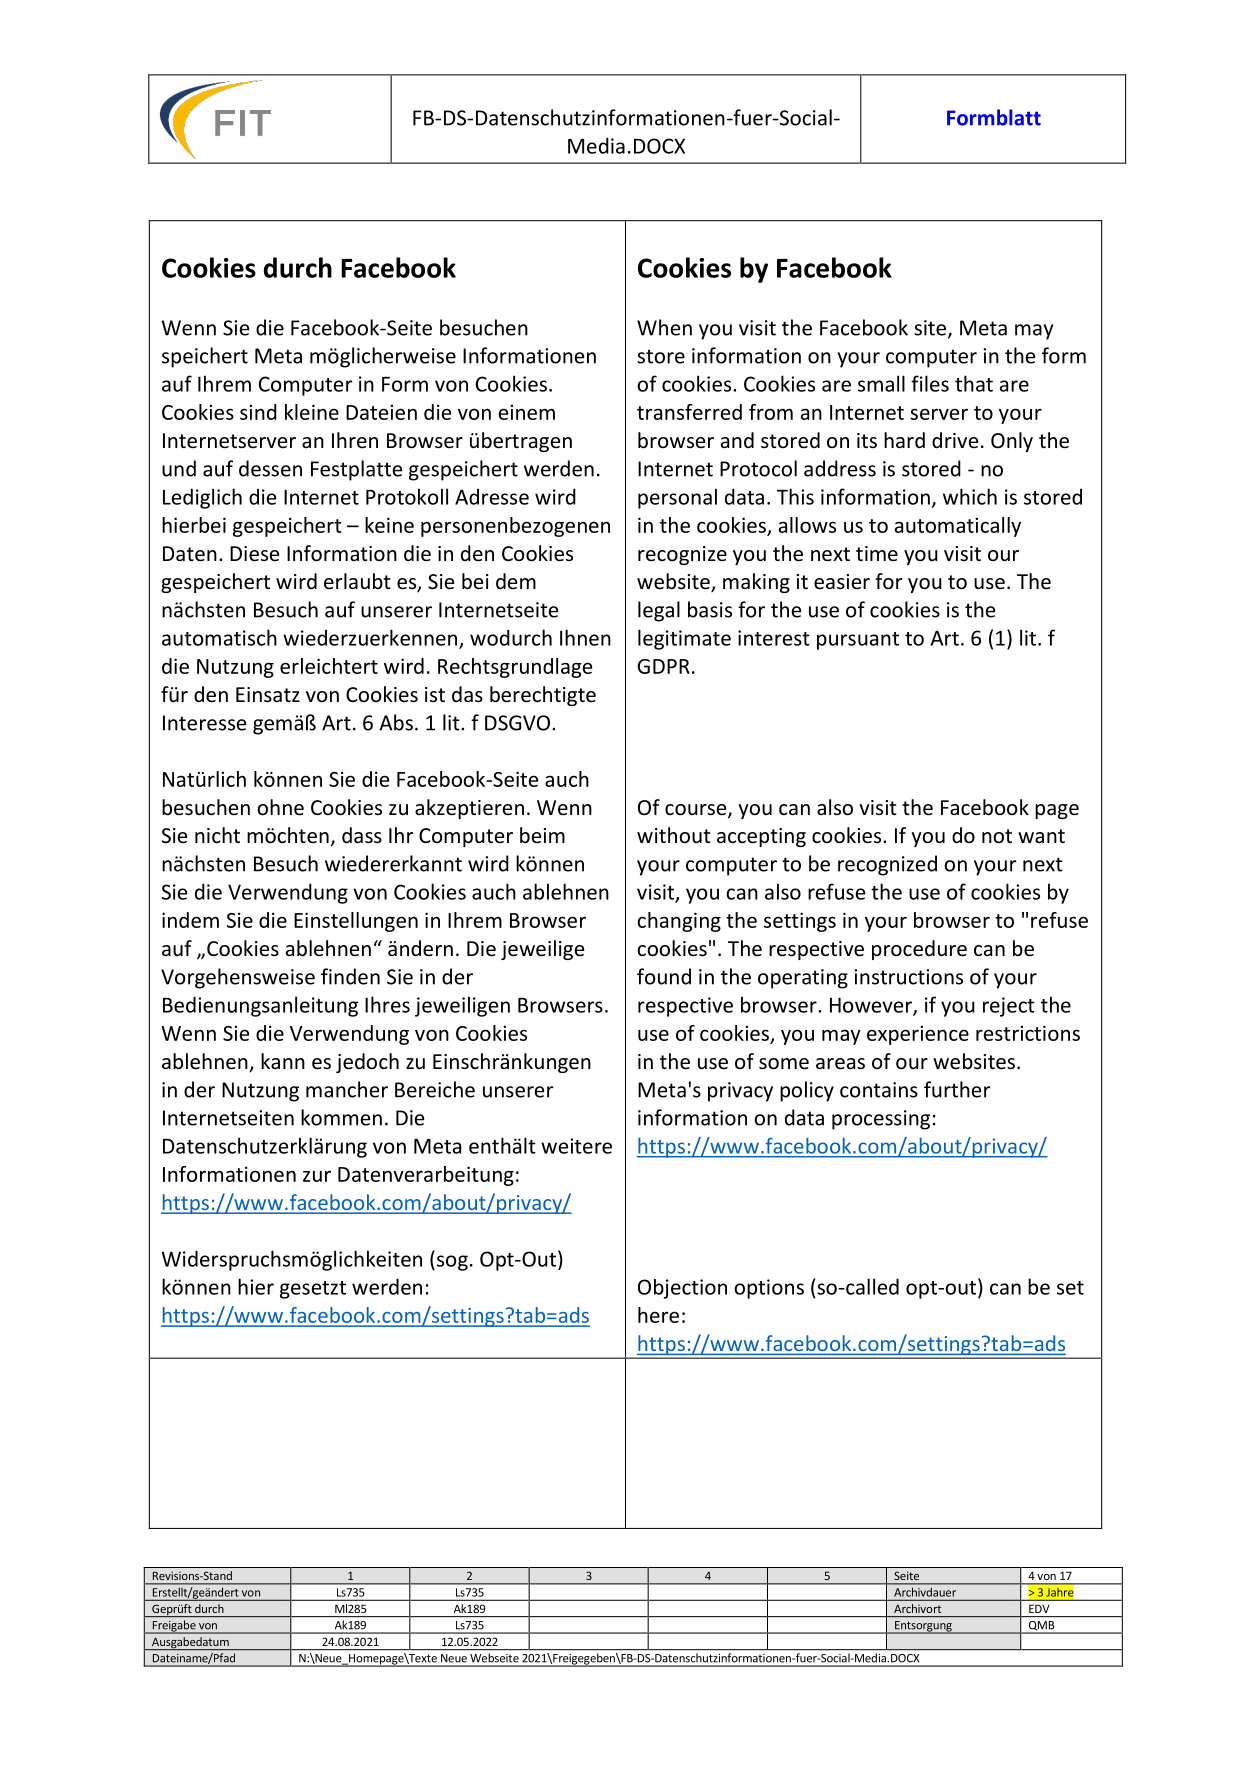 The height and width of the page is (1769, 1251). I want to click on kleine, so click(312, 412).
